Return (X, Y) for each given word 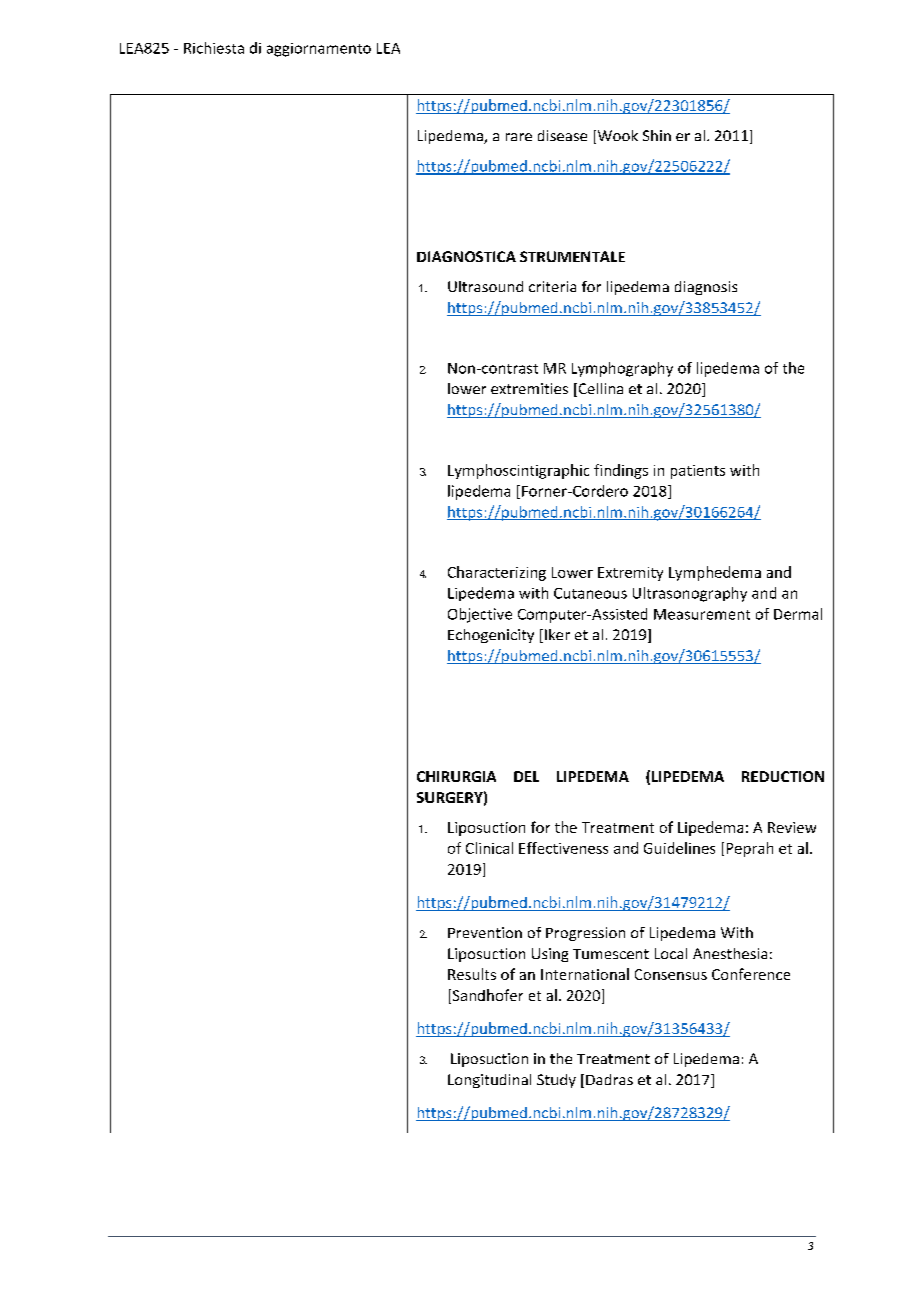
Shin (657, 135)
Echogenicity (491, 636)
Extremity (630, 574)
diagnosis (706, 288)
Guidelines (679, 848)
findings (621, 471)
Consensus (671, 974)
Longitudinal (489, 1081)
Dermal (798, 614)
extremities (529, 388)
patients (698, 472)
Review (792, 827)
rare (519, 137)
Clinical (489, 848)
